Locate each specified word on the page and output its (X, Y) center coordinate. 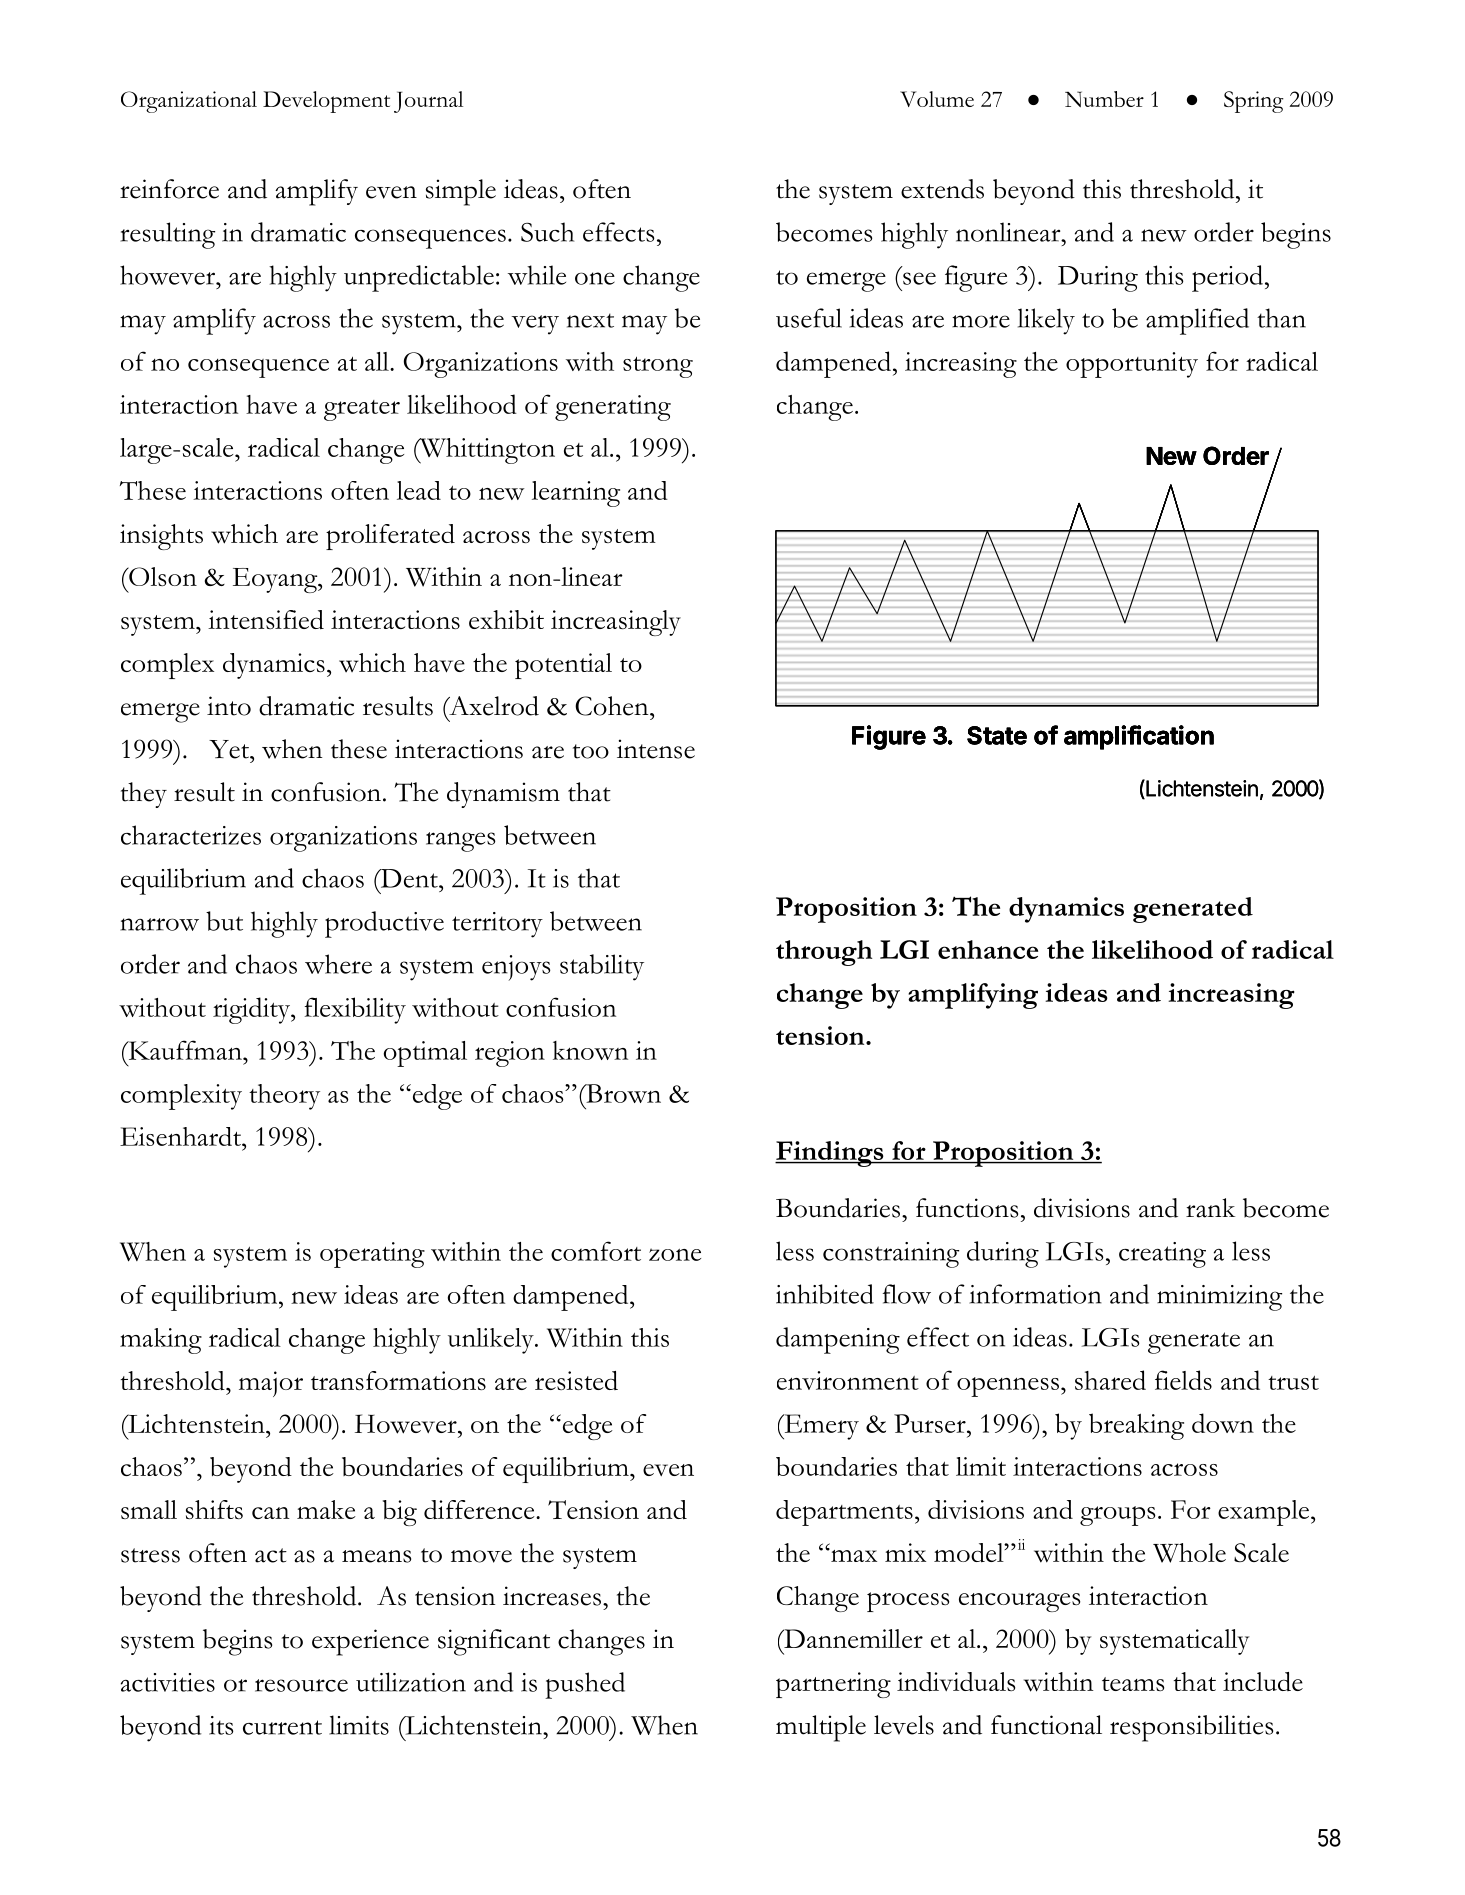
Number (1104, 99)
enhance (988, 949)
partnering (833, 1685)
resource (301, 1685)
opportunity (1132, 365)
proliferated (390, 537)
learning (576, 494)
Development (326, 102)
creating (1162, 1255)
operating (372, 1255)
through (824, 953)
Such (547, 232)
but (224, 921)
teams (1133, 1684)
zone (675, 1254)
